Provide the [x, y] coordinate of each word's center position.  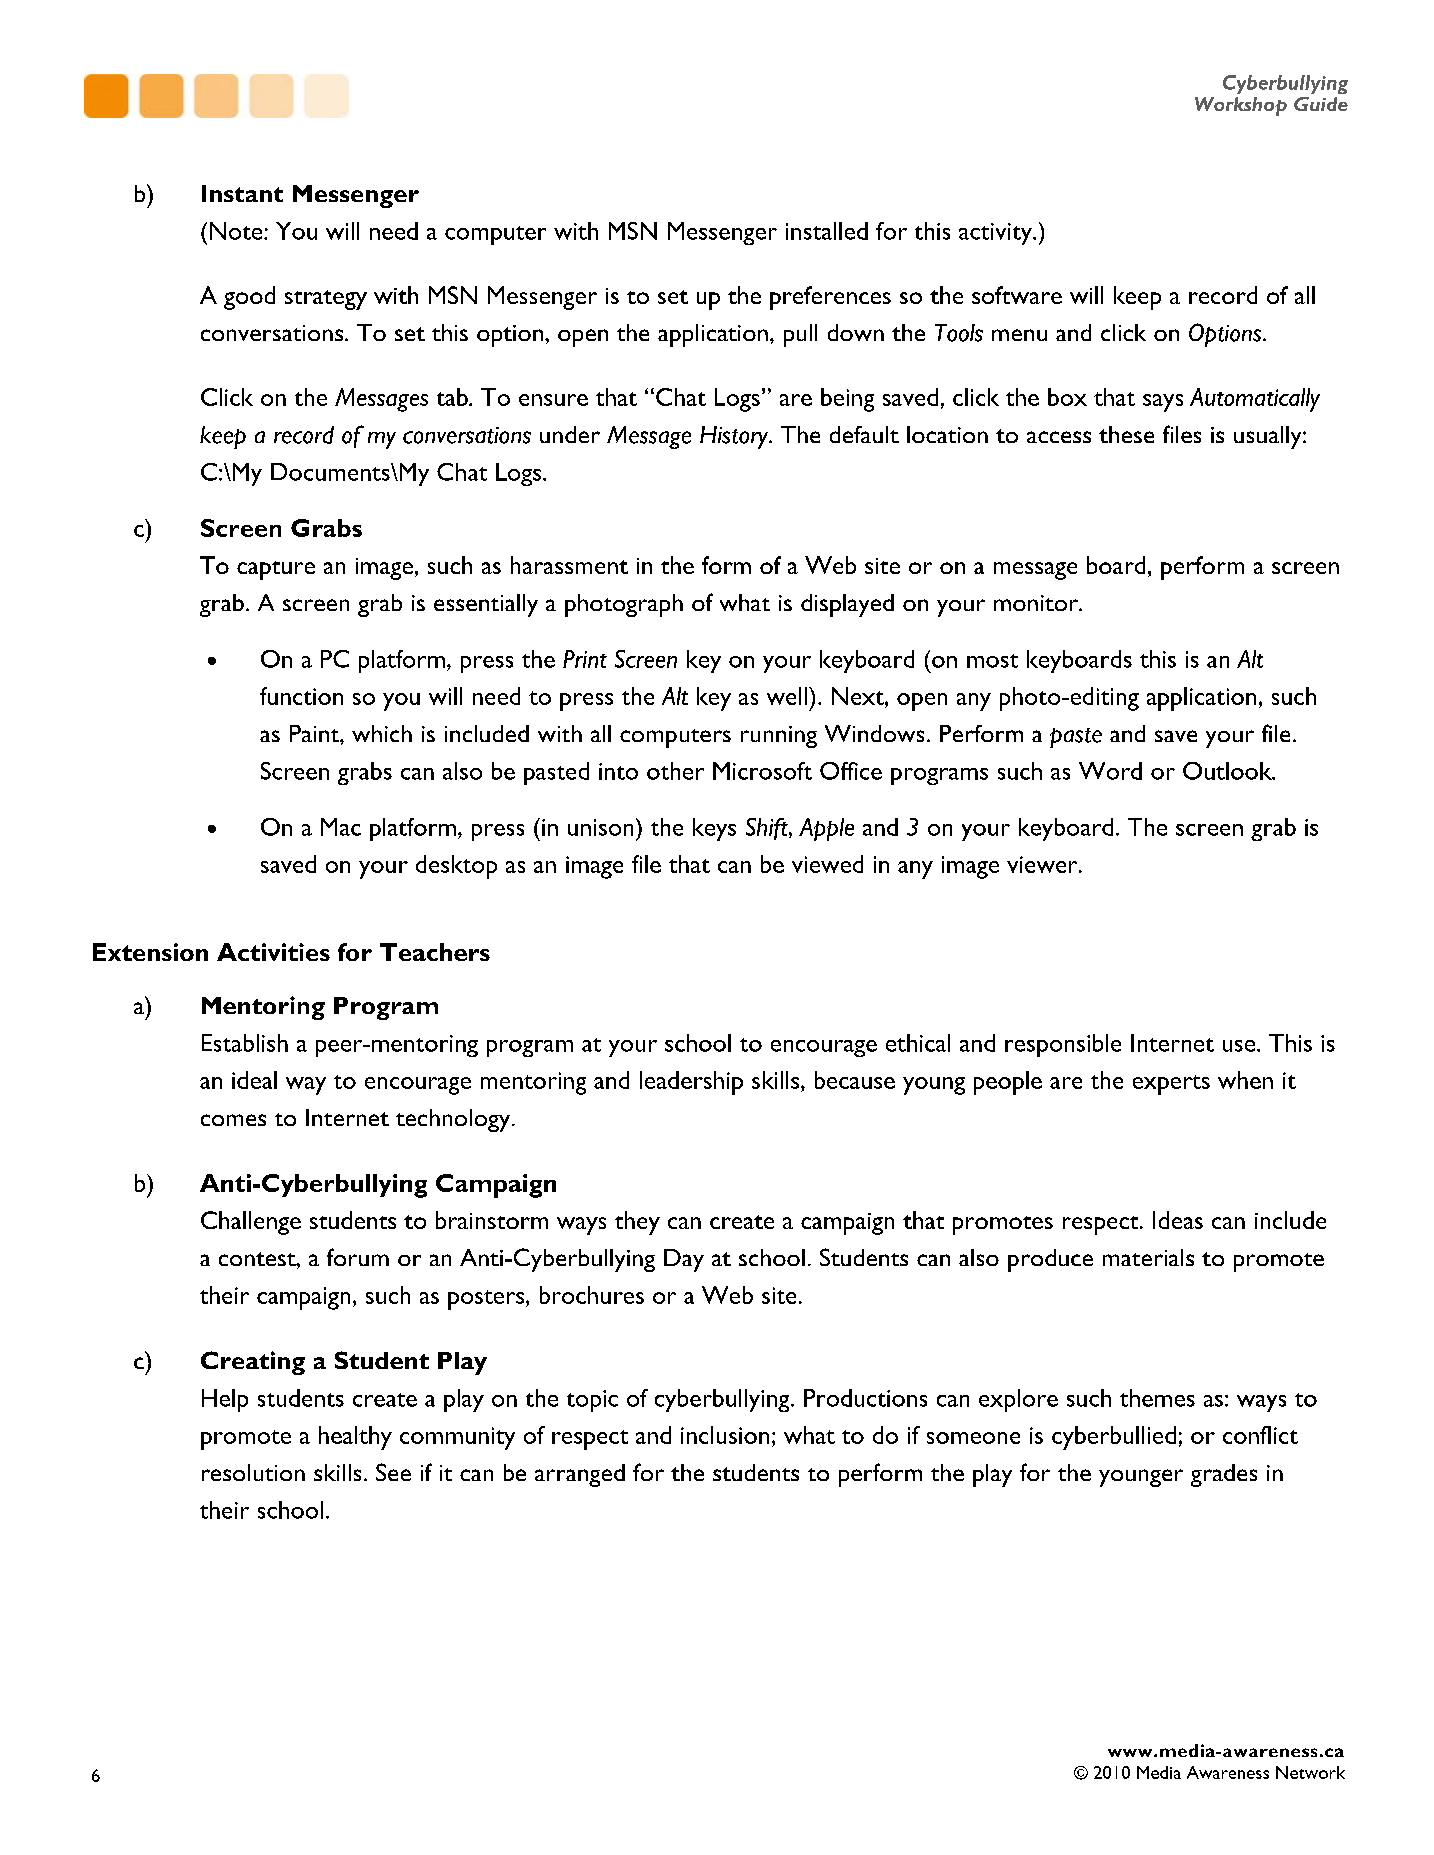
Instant [242, 193]
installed [827, 231]
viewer [1043, 864]
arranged [580, 1475]
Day [684, 1260]
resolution [253, 1472]
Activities [273, 952]
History [735, 437]
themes [1157, 1398]
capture [276, 570]
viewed [827, 864]
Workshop [1241, 106]
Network [1310, 1772]
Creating [253, 1363]
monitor [1037, 603]
